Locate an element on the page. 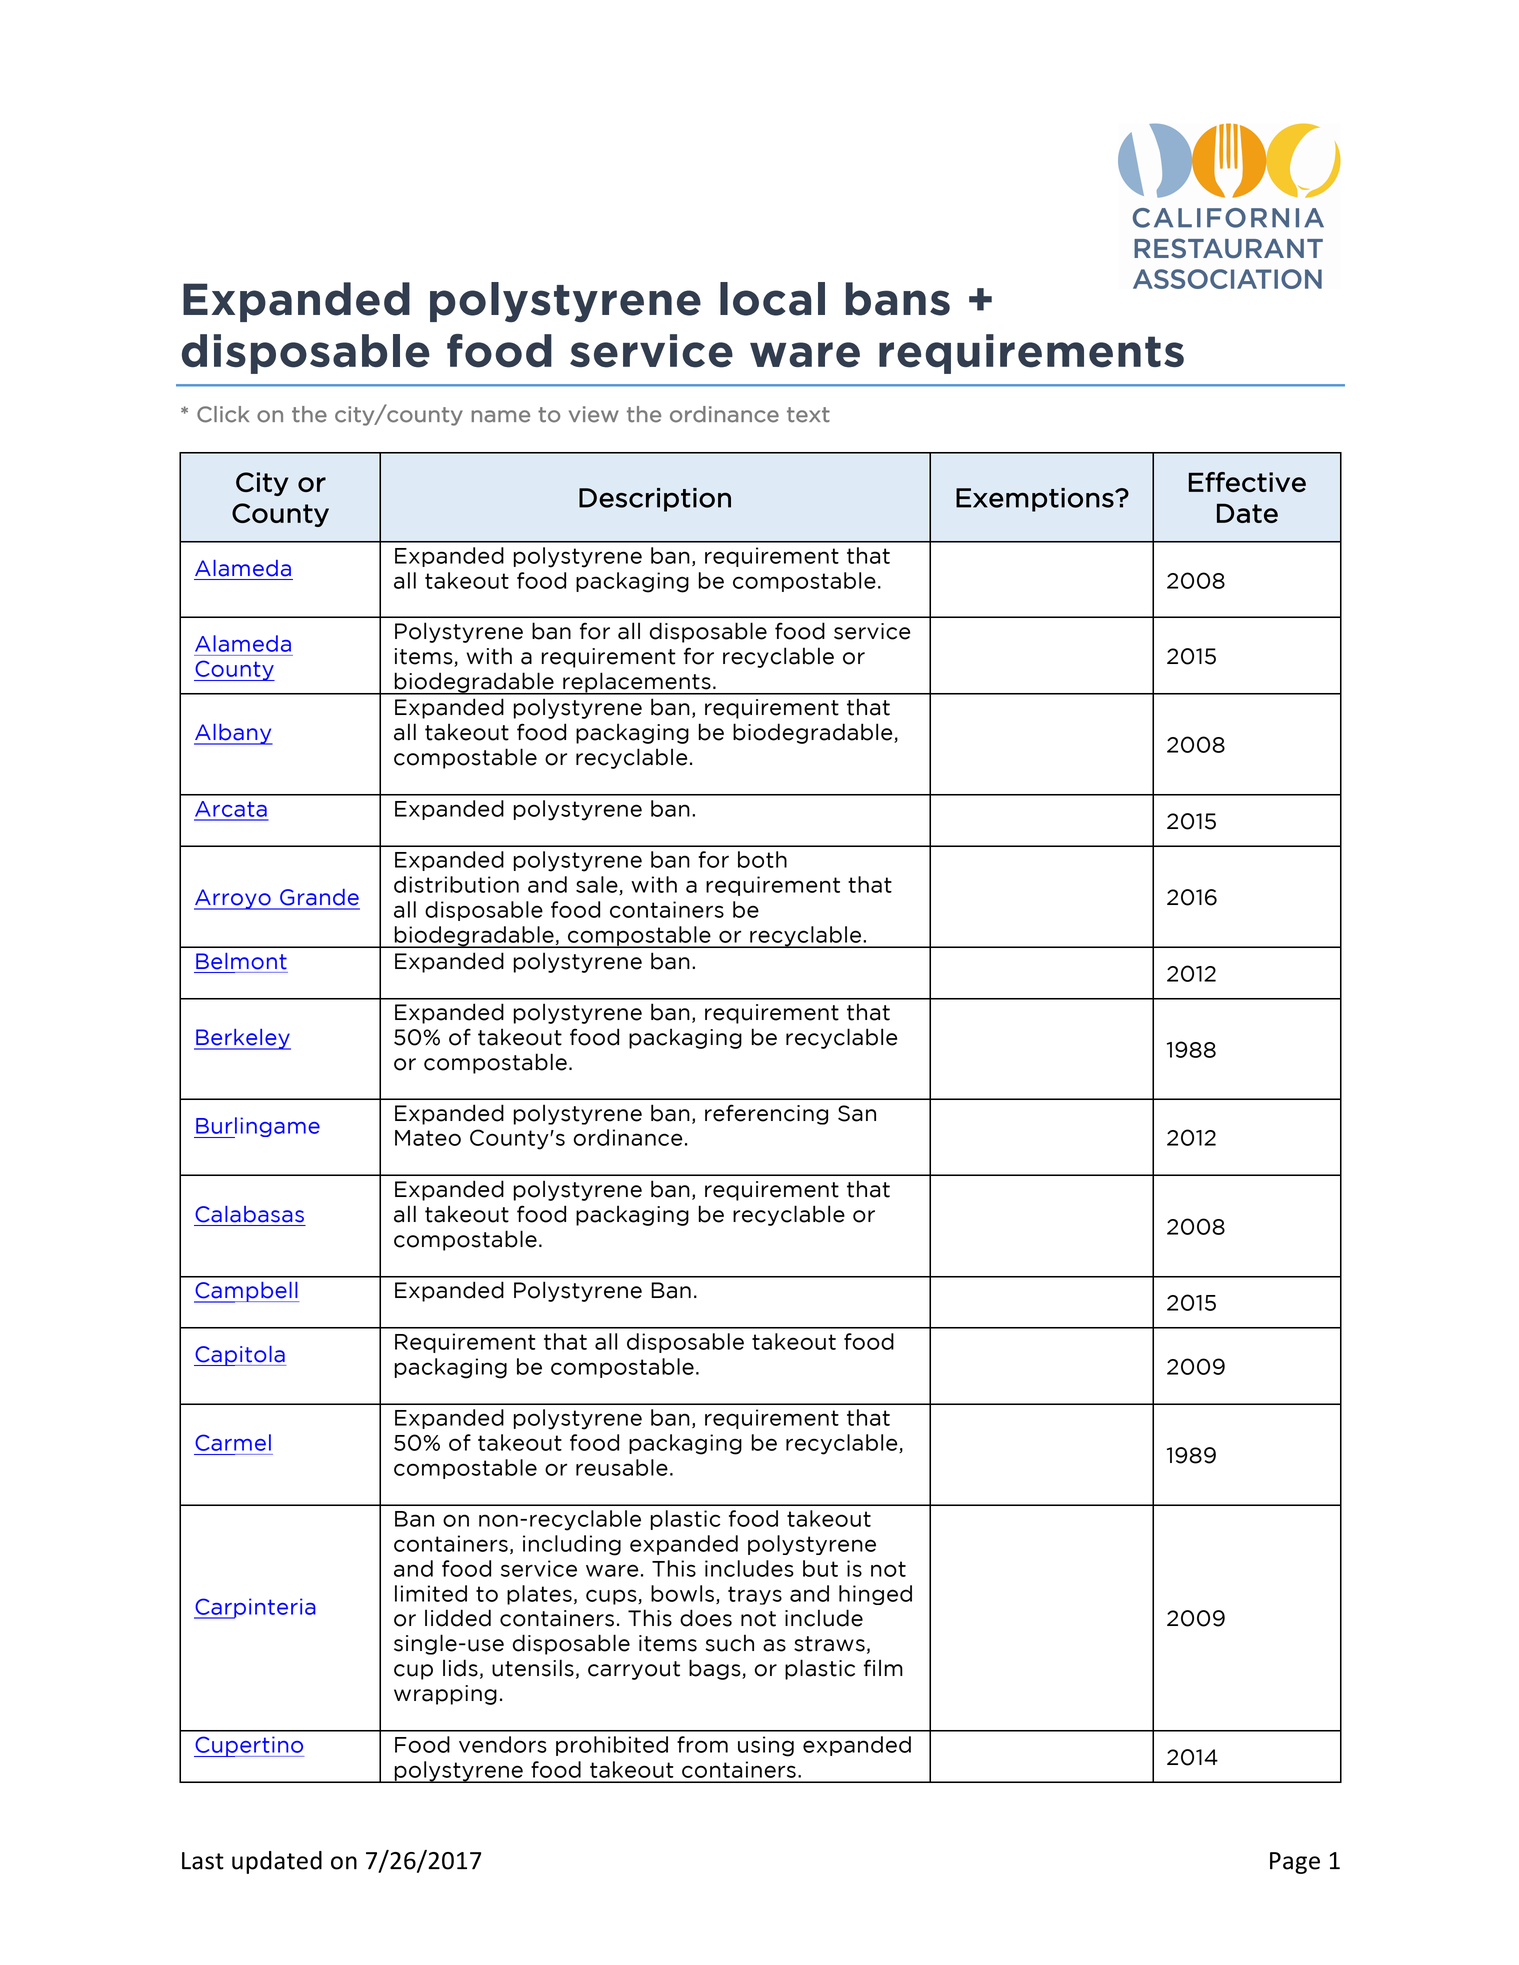  Belmont is located at coordinates (241, 961).
